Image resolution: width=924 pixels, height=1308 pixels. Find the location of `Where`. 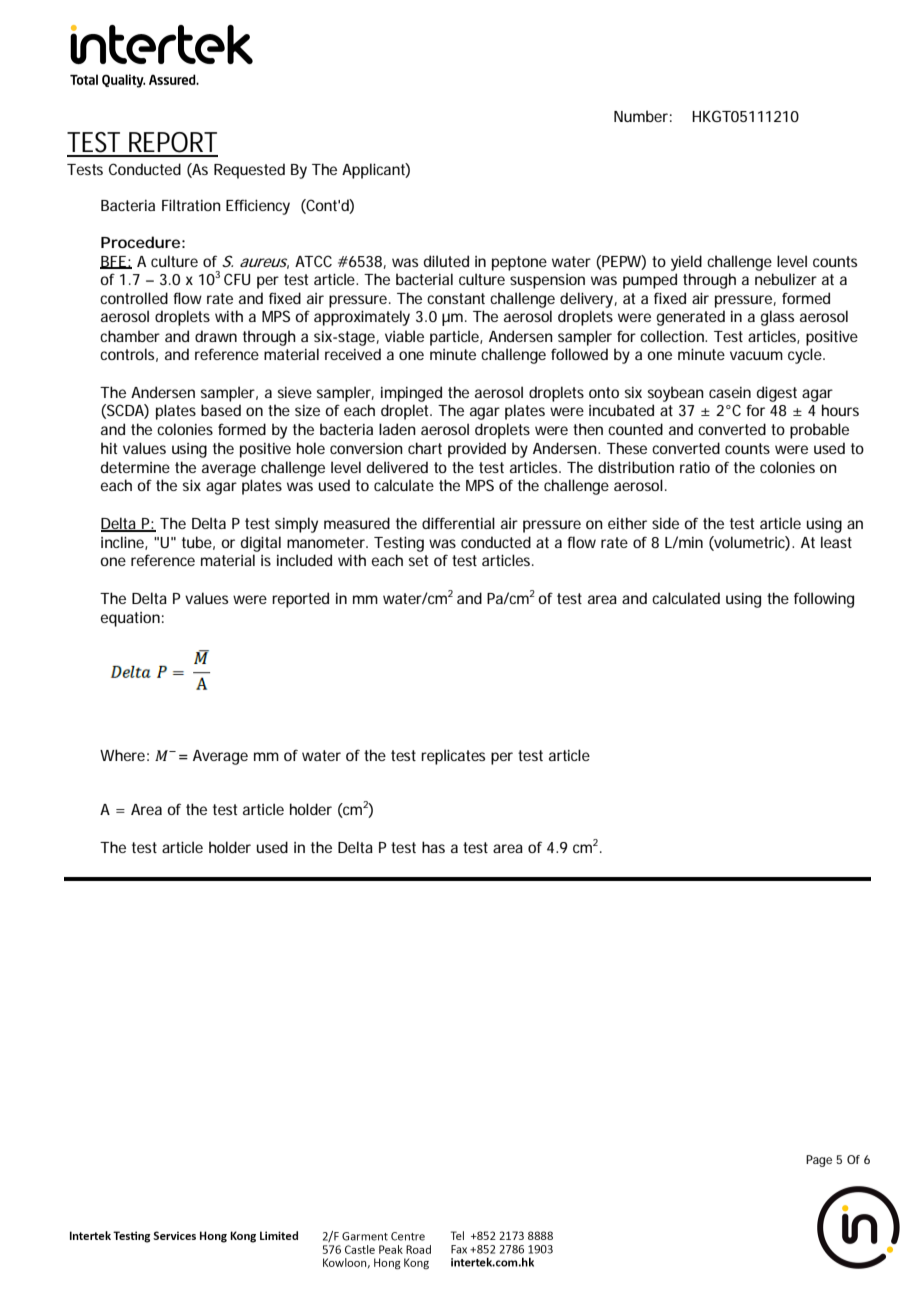

Where is located at coordinates (122, 755).
